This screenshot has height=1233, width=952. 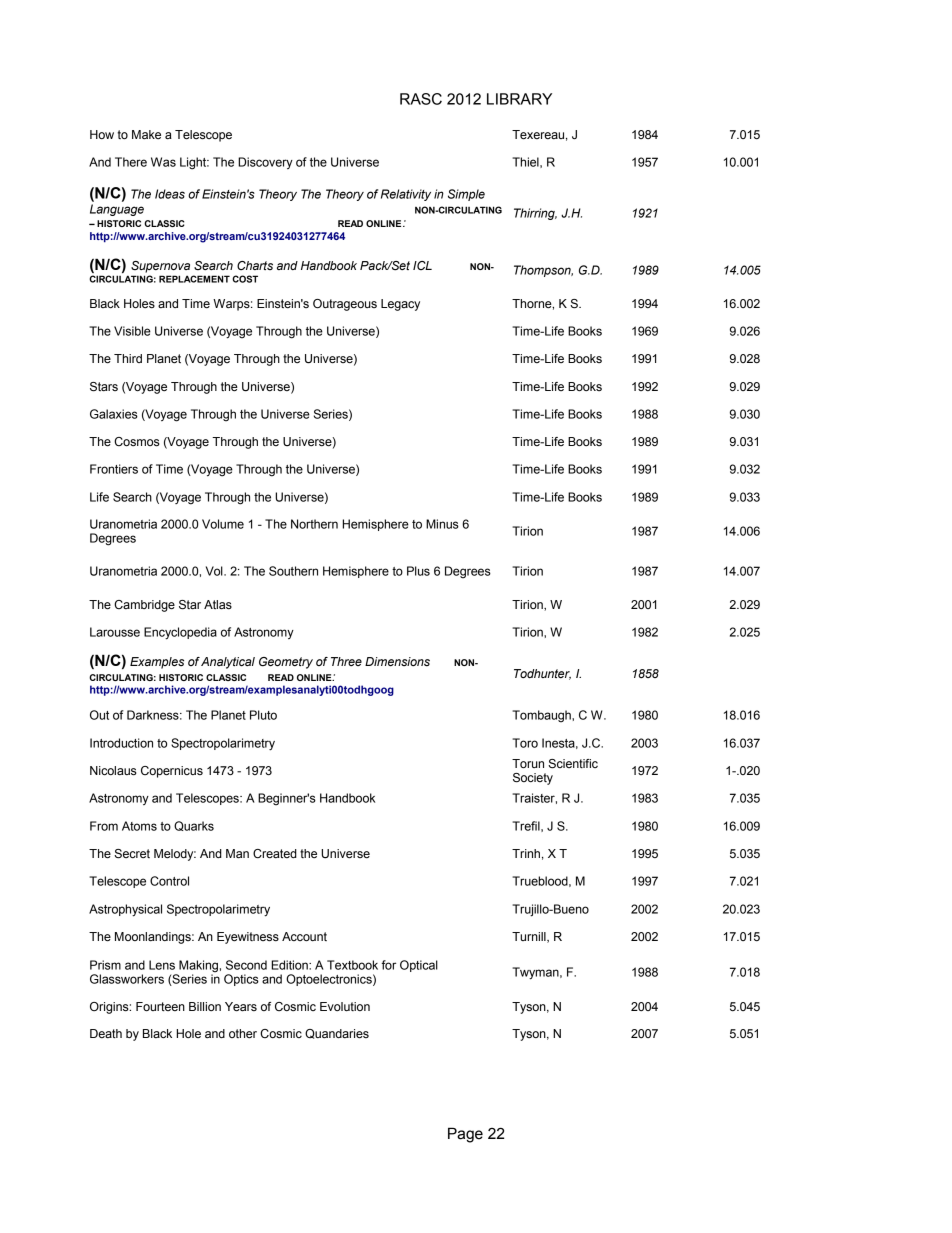 What do you see at coordinates (533, 779) in the screenshot?
I see `Society` at bounding box center [533, 779].
